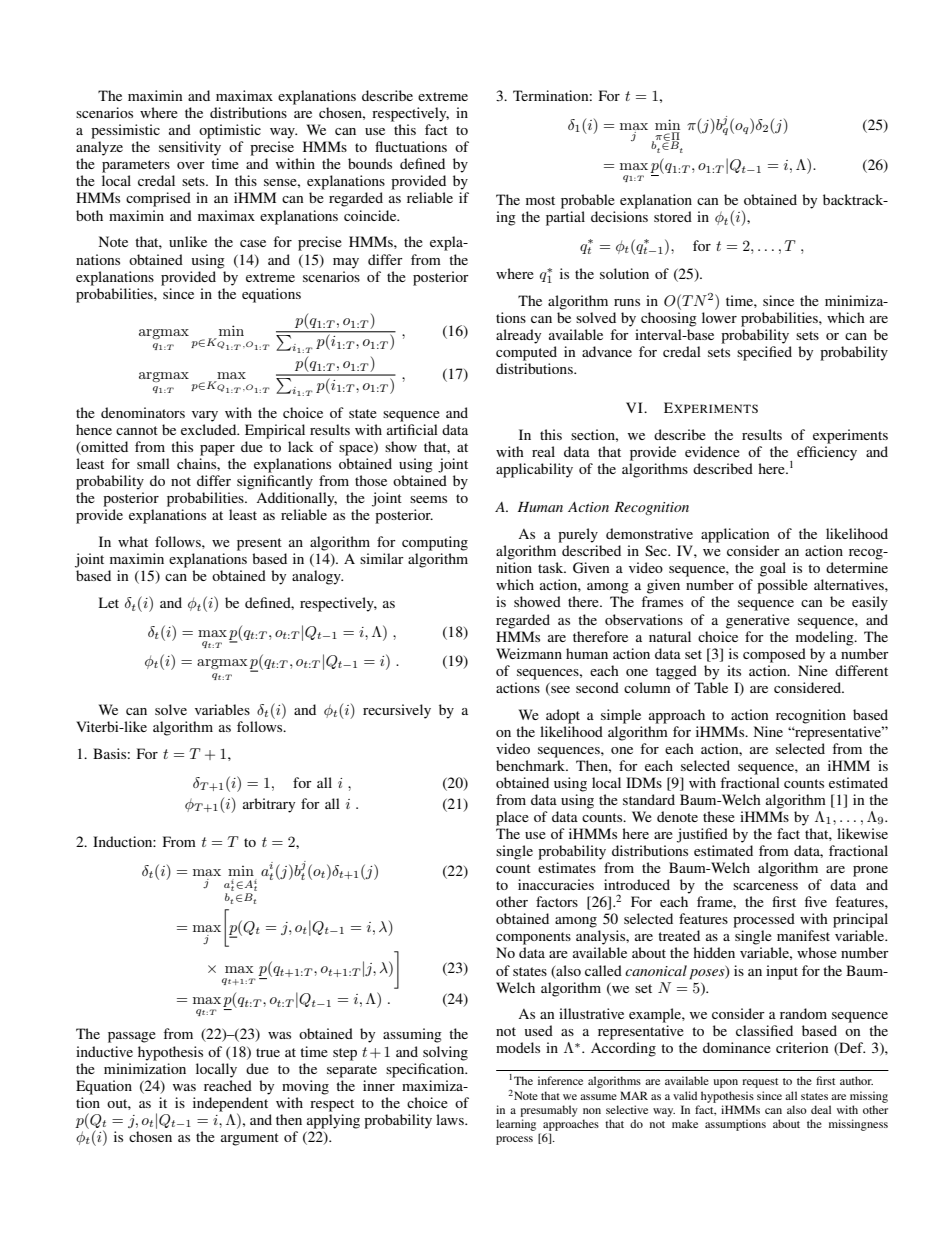 Image resolution: width=952 pixels, height=1233 pixels. Describe the element at coordinates (673, 216) in the document. I see `stored` at that location.
